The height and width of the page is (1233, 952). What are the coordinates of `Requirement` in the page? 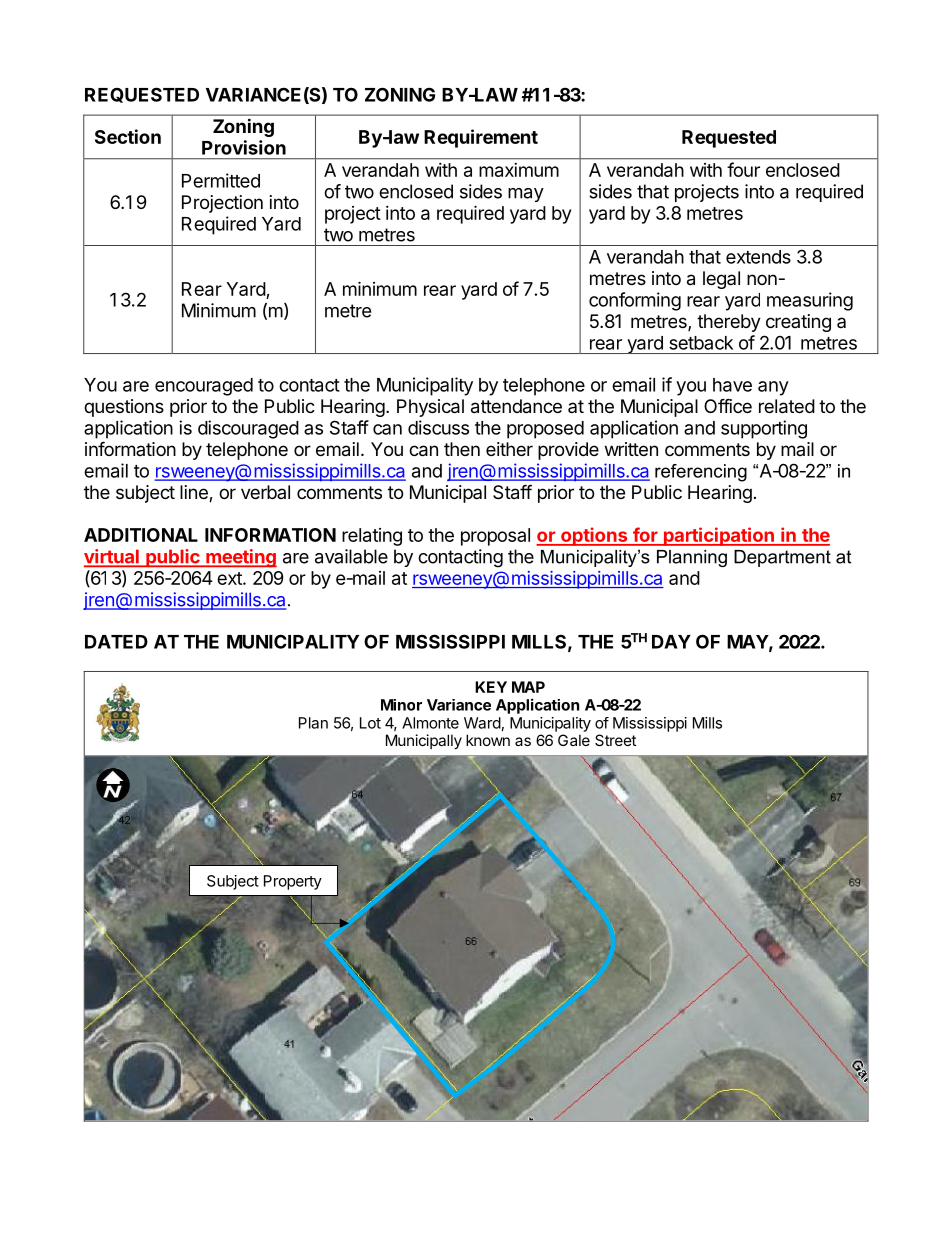 It's located at (481, 138).
